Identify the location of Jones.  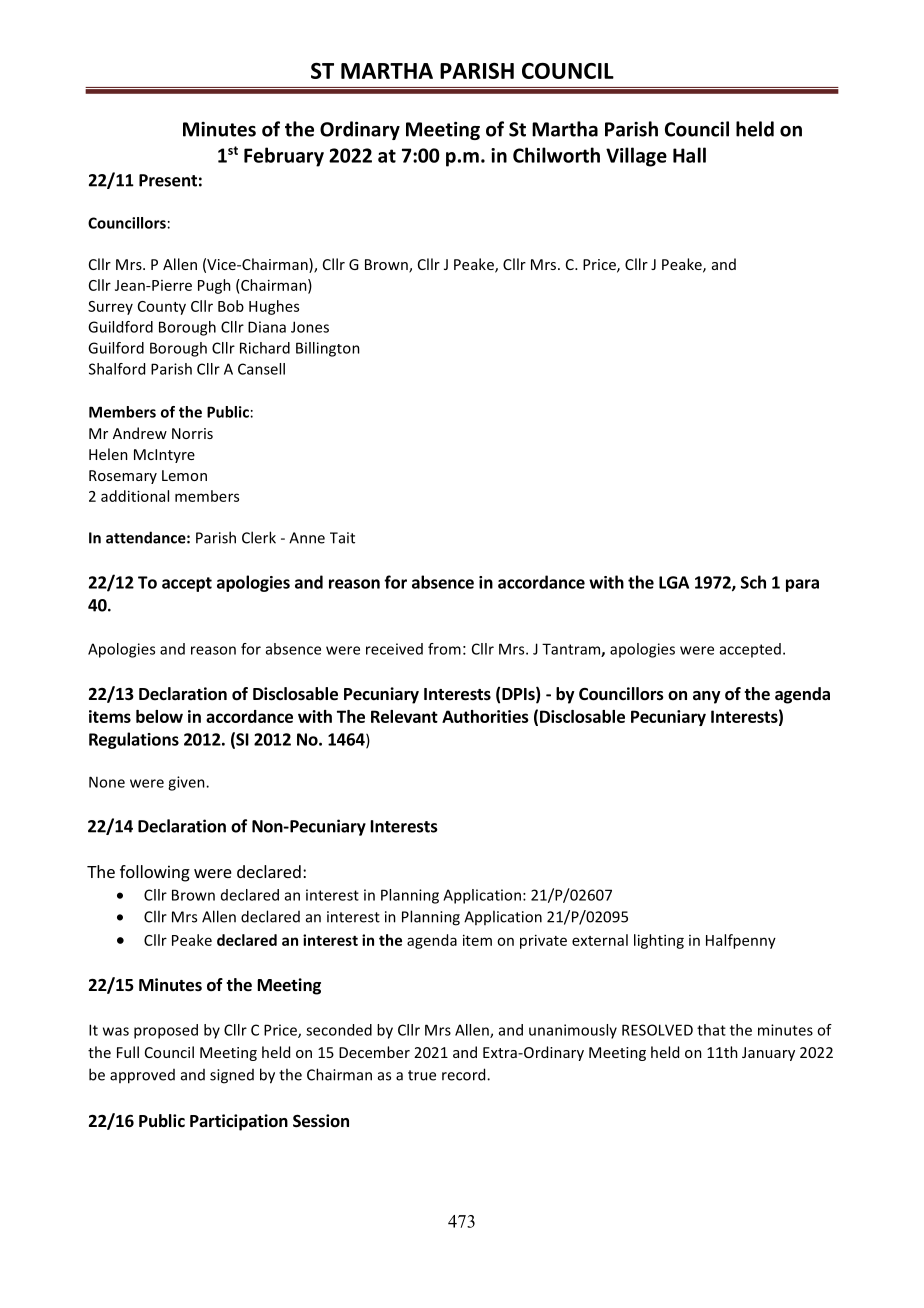
(310, 327).
